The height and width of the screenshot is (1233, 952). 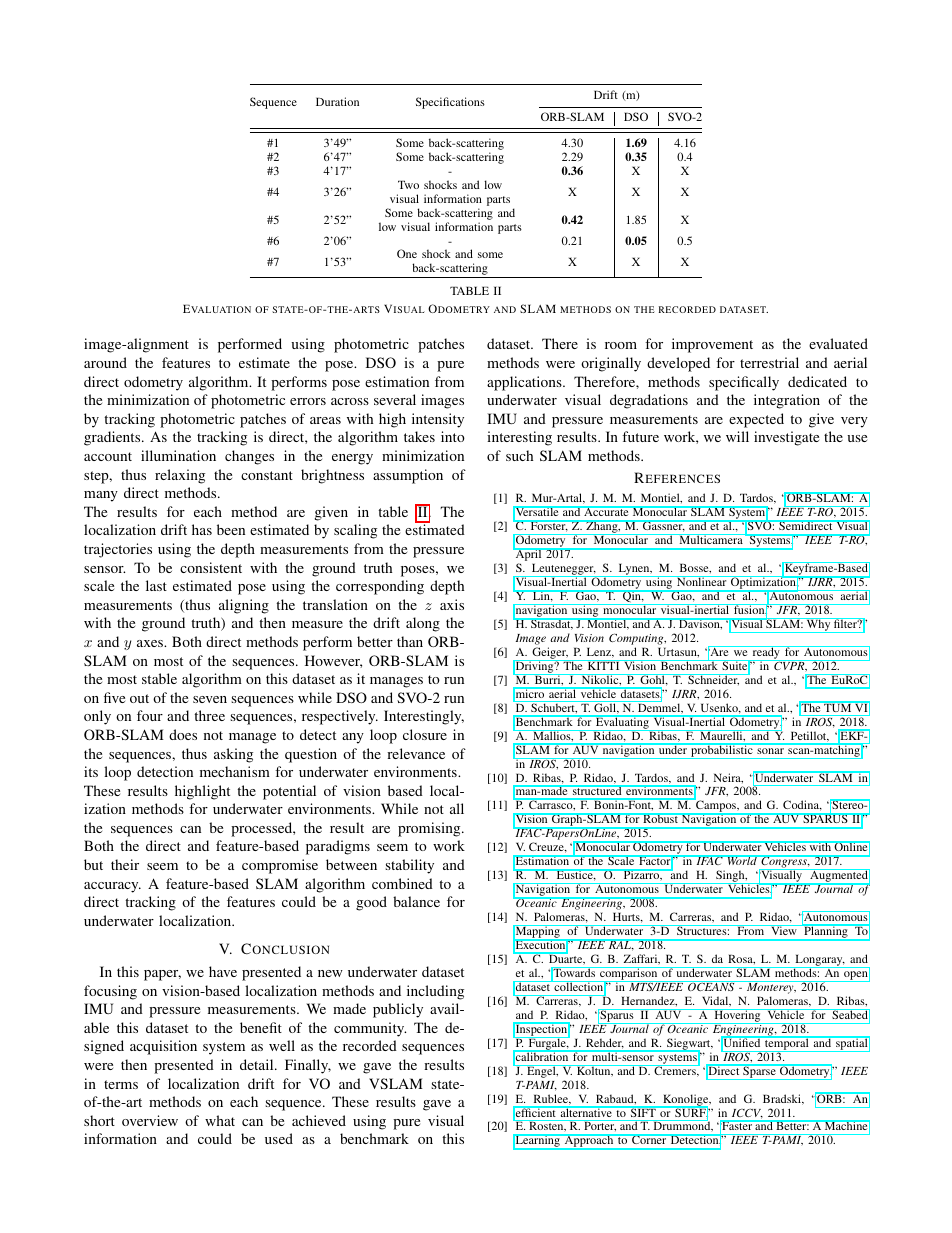 I want to click on last, so click(x=156, y=585).
